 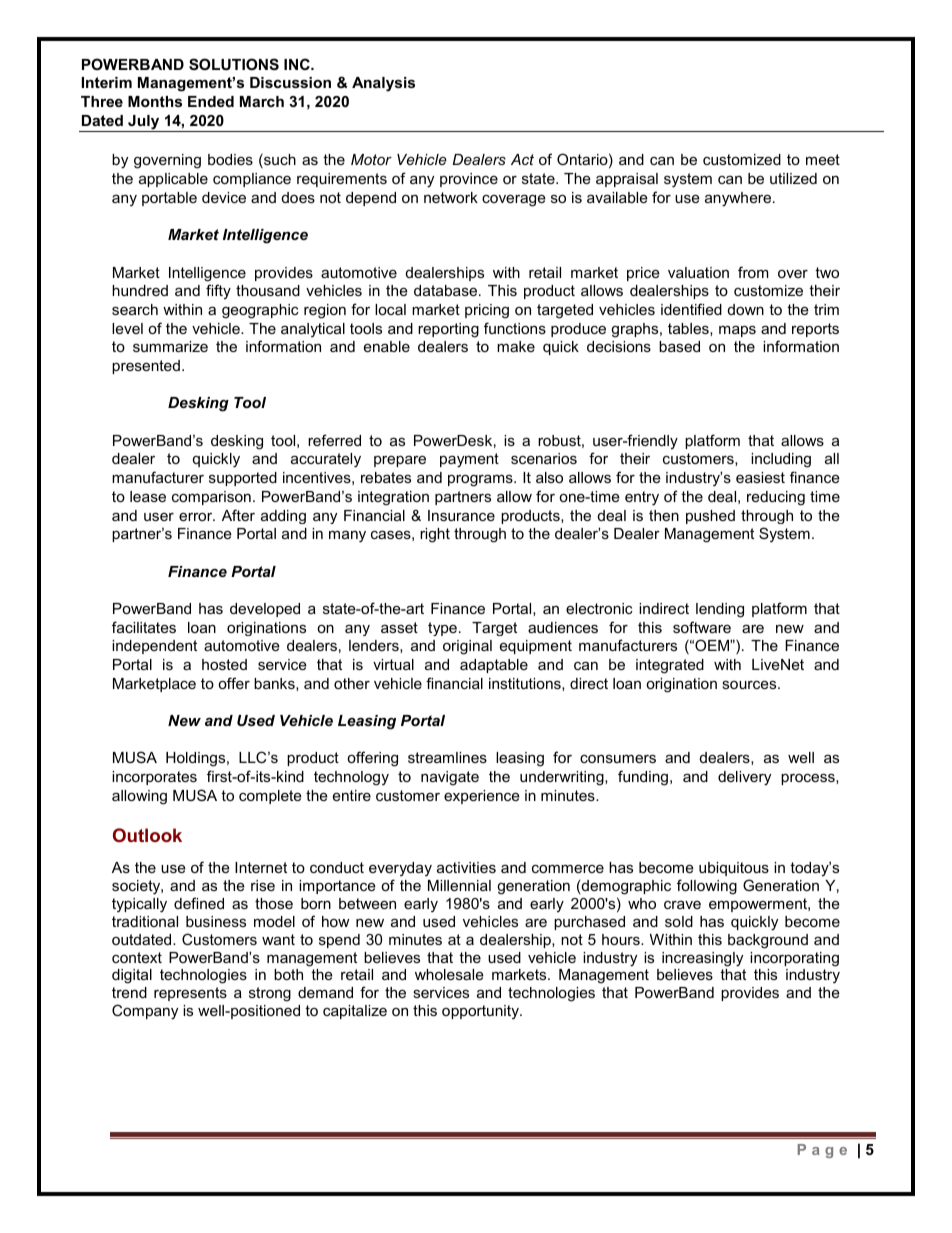 What do you see at coordinates (737, 331) in the screenshot?
I see `maps` at bounding box center [737, 331].
